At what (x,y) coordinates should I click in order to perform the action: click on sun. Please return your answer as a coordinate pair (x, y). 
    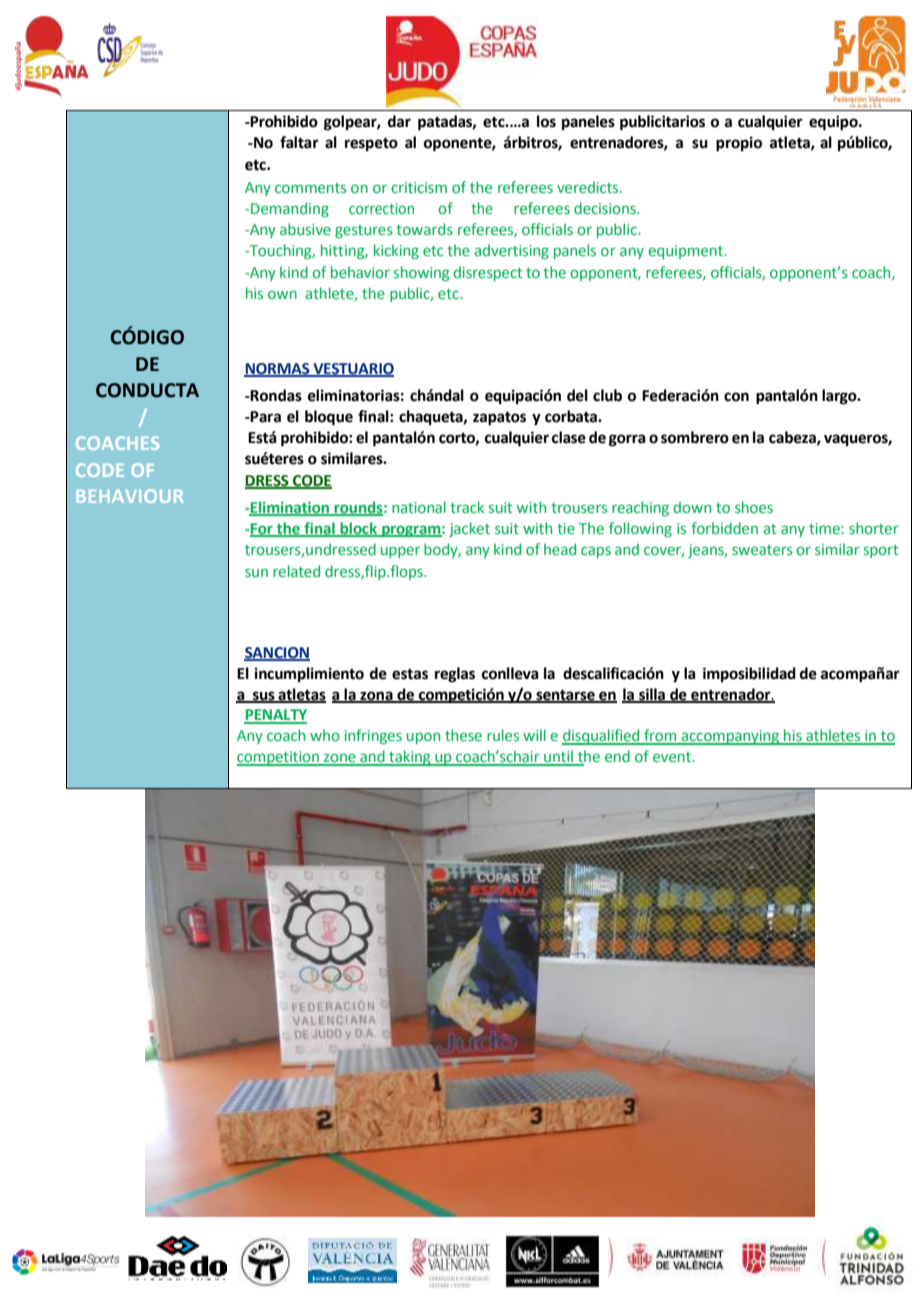
    Looking at the image, I should click on (256, 572).
